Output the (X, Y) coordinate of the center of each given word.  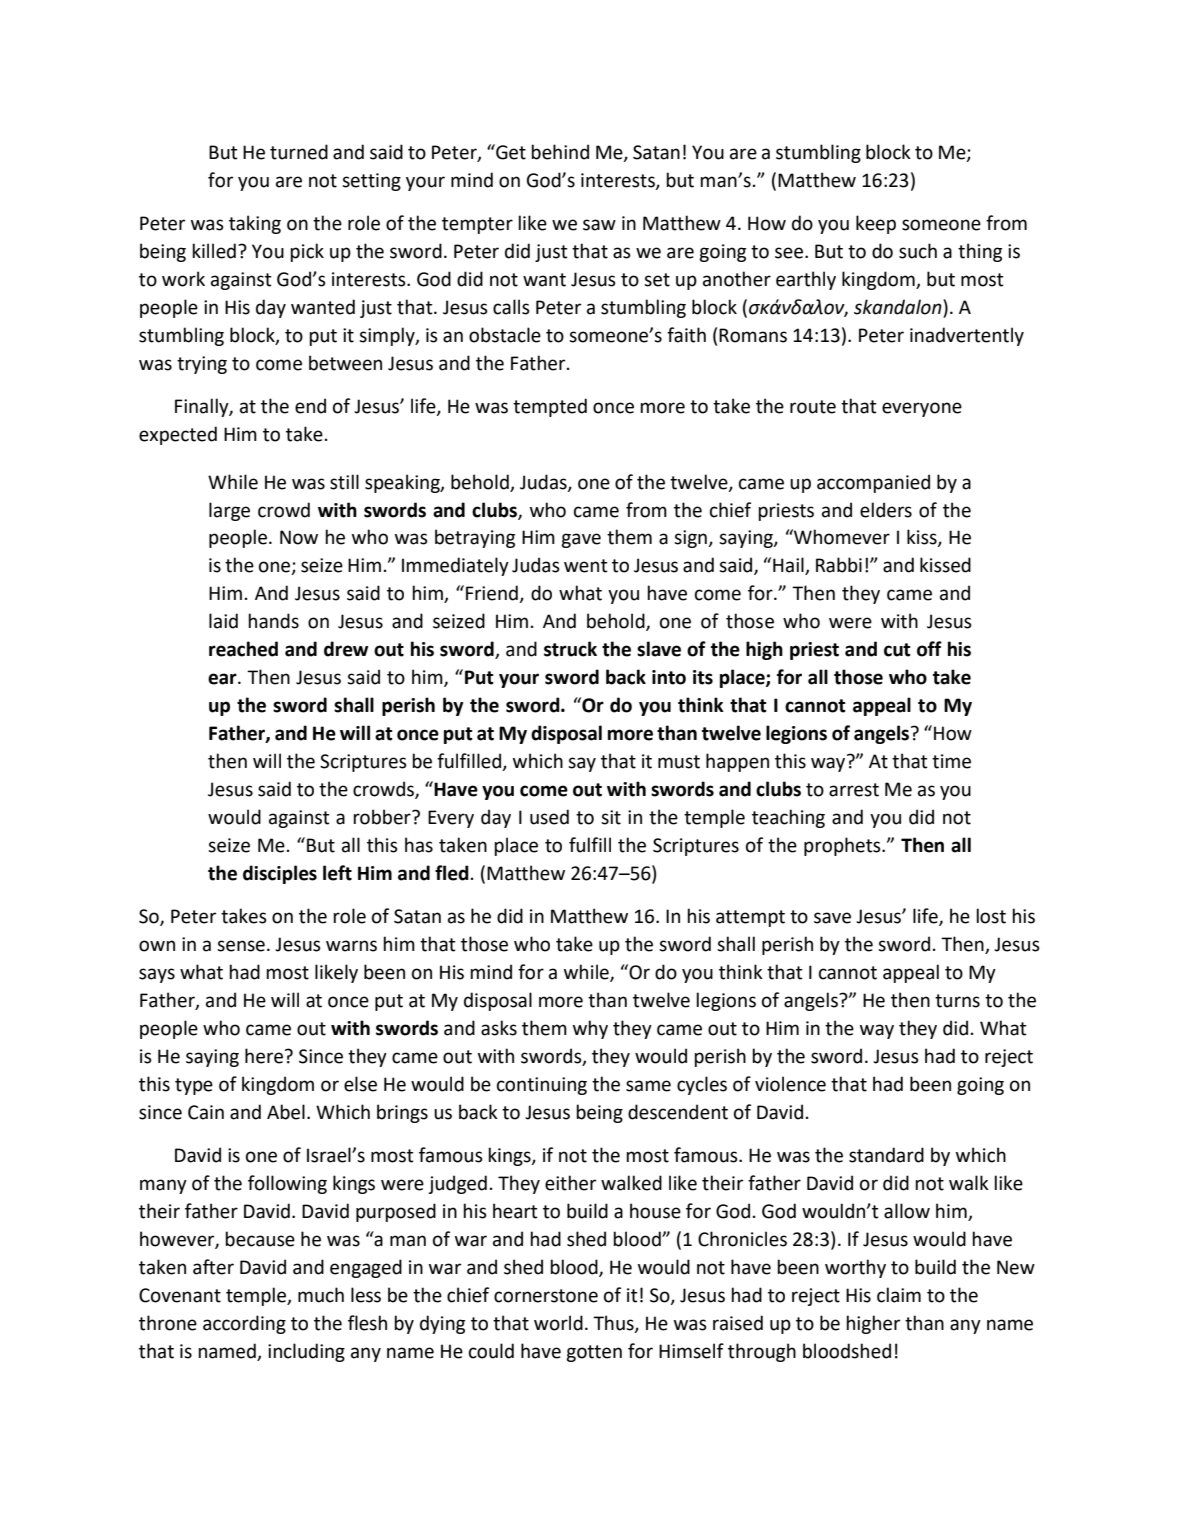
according (244, 1324)
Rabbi (839, 565)
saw (599, 225)
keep (876, 224)
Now (299, 537)
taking (255, 224)
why (590, 1029)
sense (241, 946)
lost (991, 916)
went (586, 566)
